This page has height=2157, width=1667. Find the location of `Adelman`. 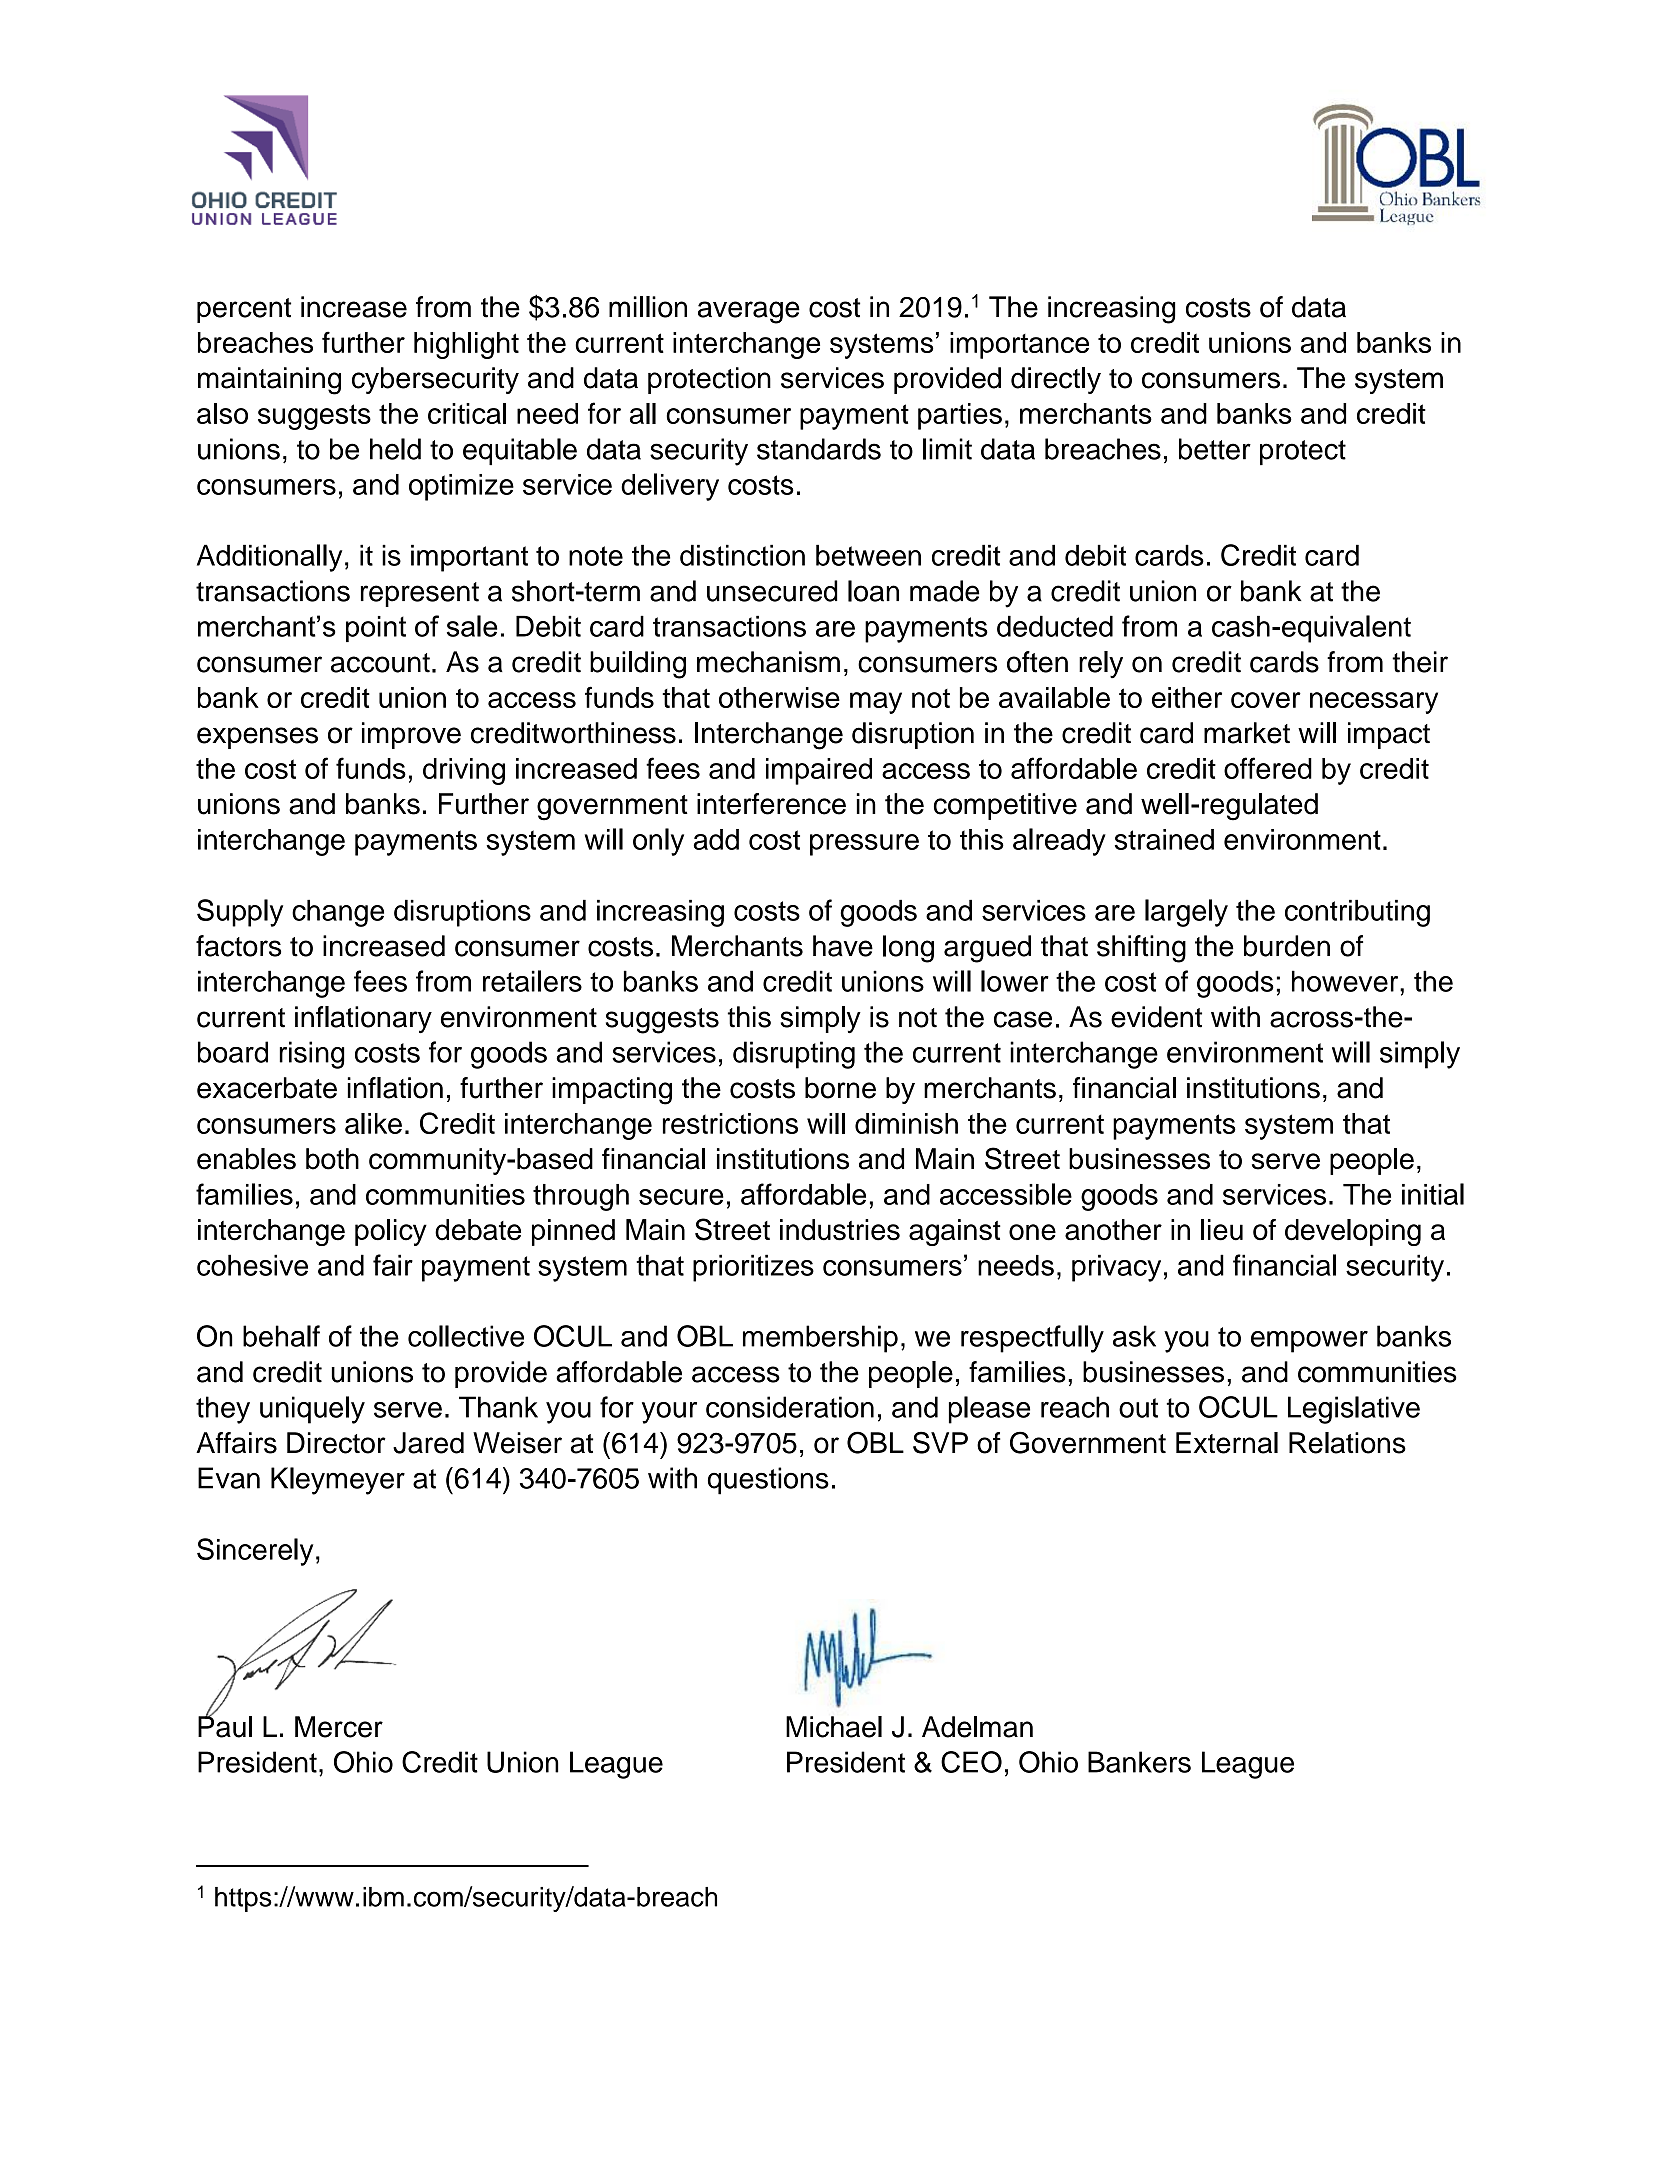

Adelman is located at coordinates (977, 1727).
